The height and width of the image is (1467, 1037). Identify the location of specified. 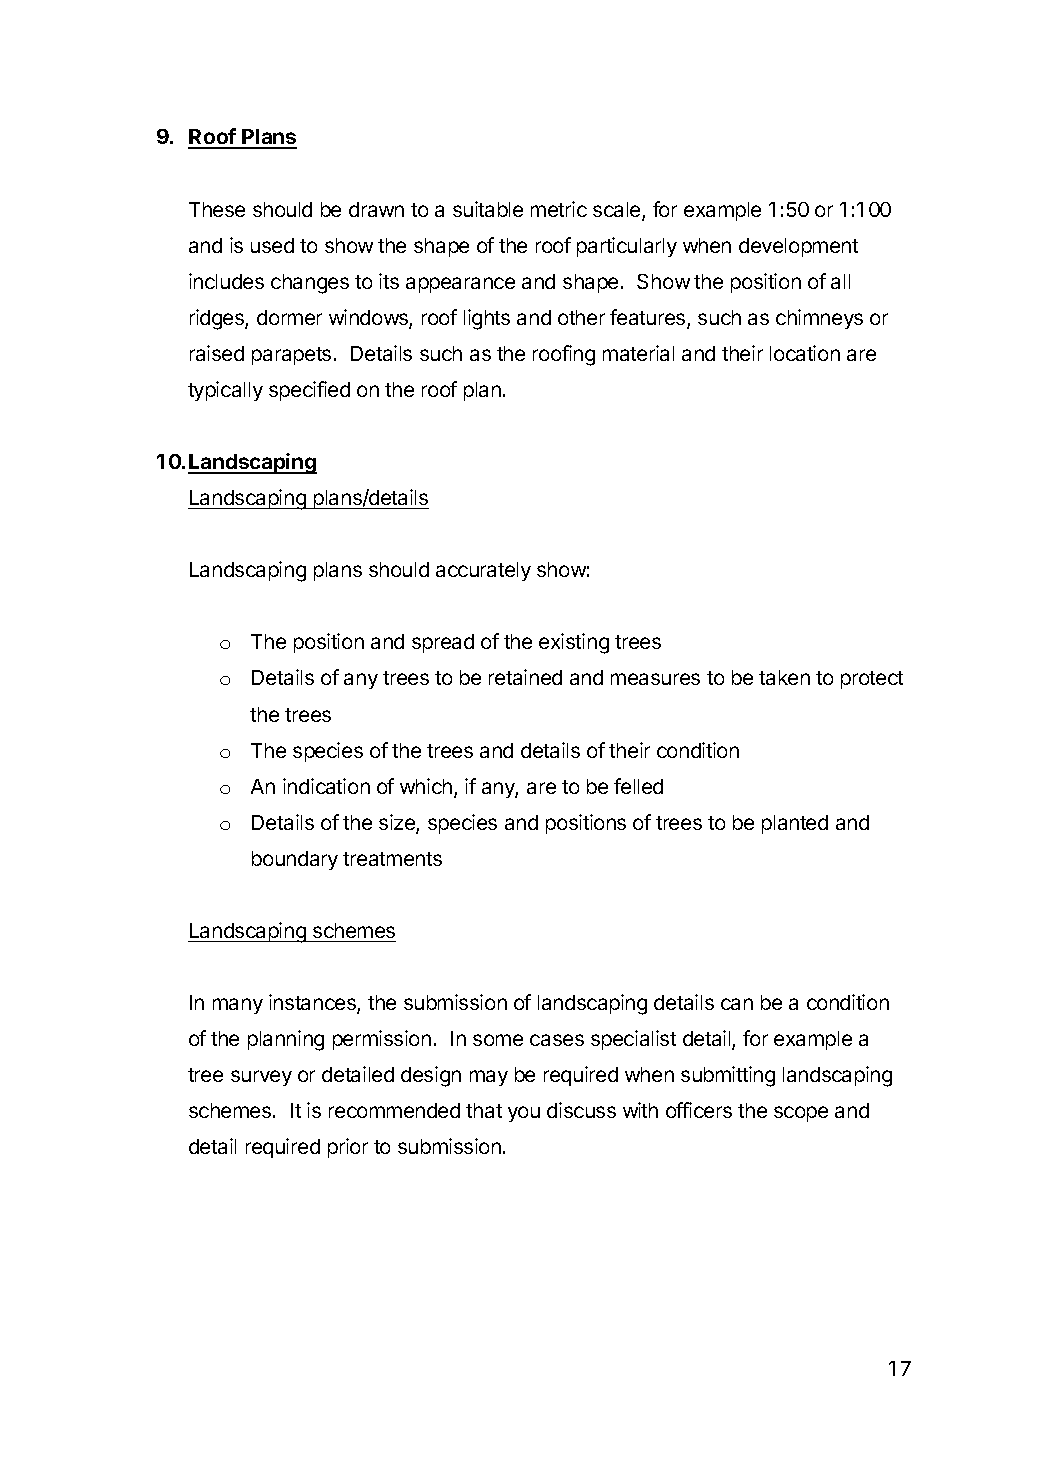
(309, 391).
